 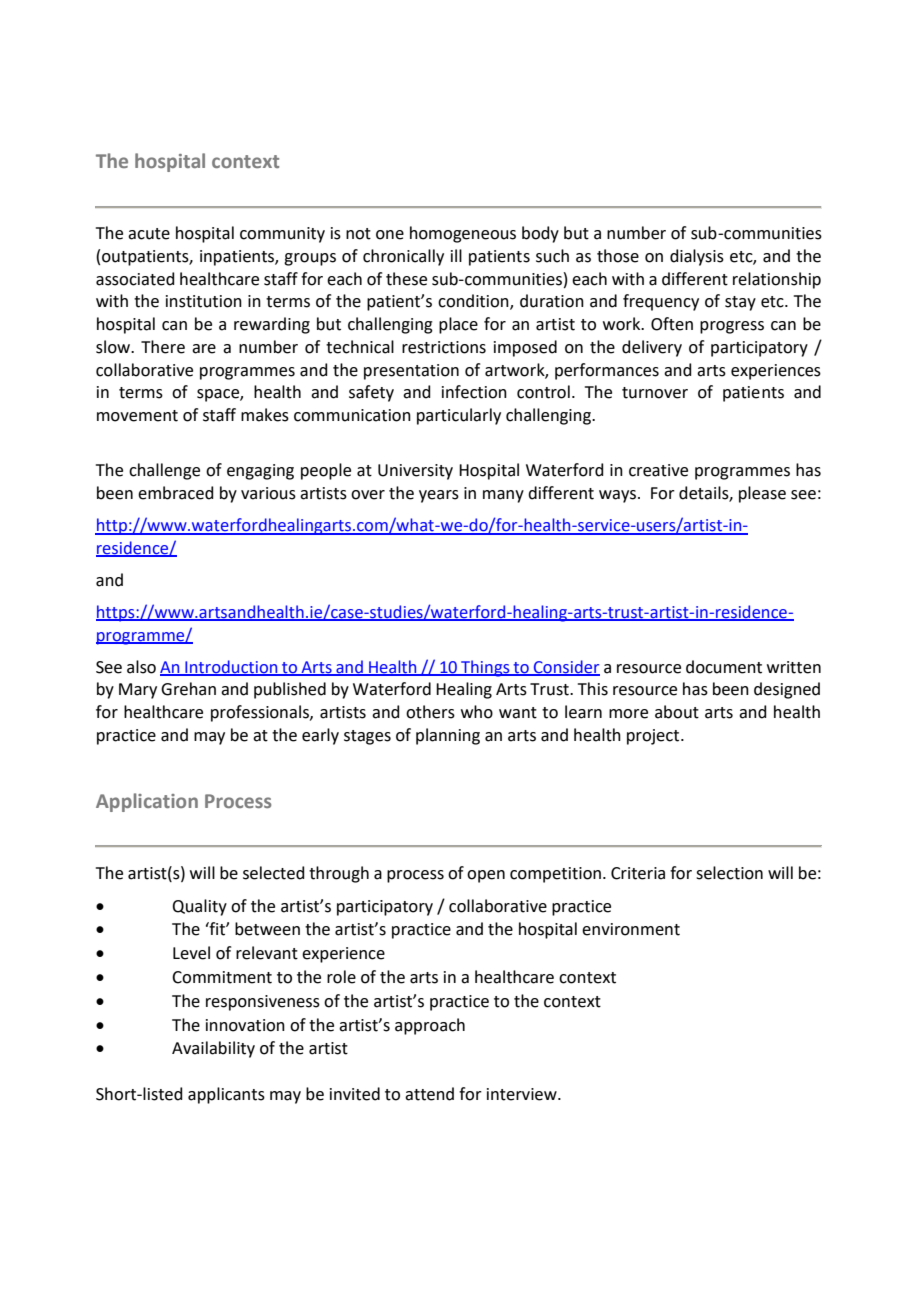 What do you see at coordinates (439, 496) in the screenshot?
I see `years` at bounding box center [439, 496].
